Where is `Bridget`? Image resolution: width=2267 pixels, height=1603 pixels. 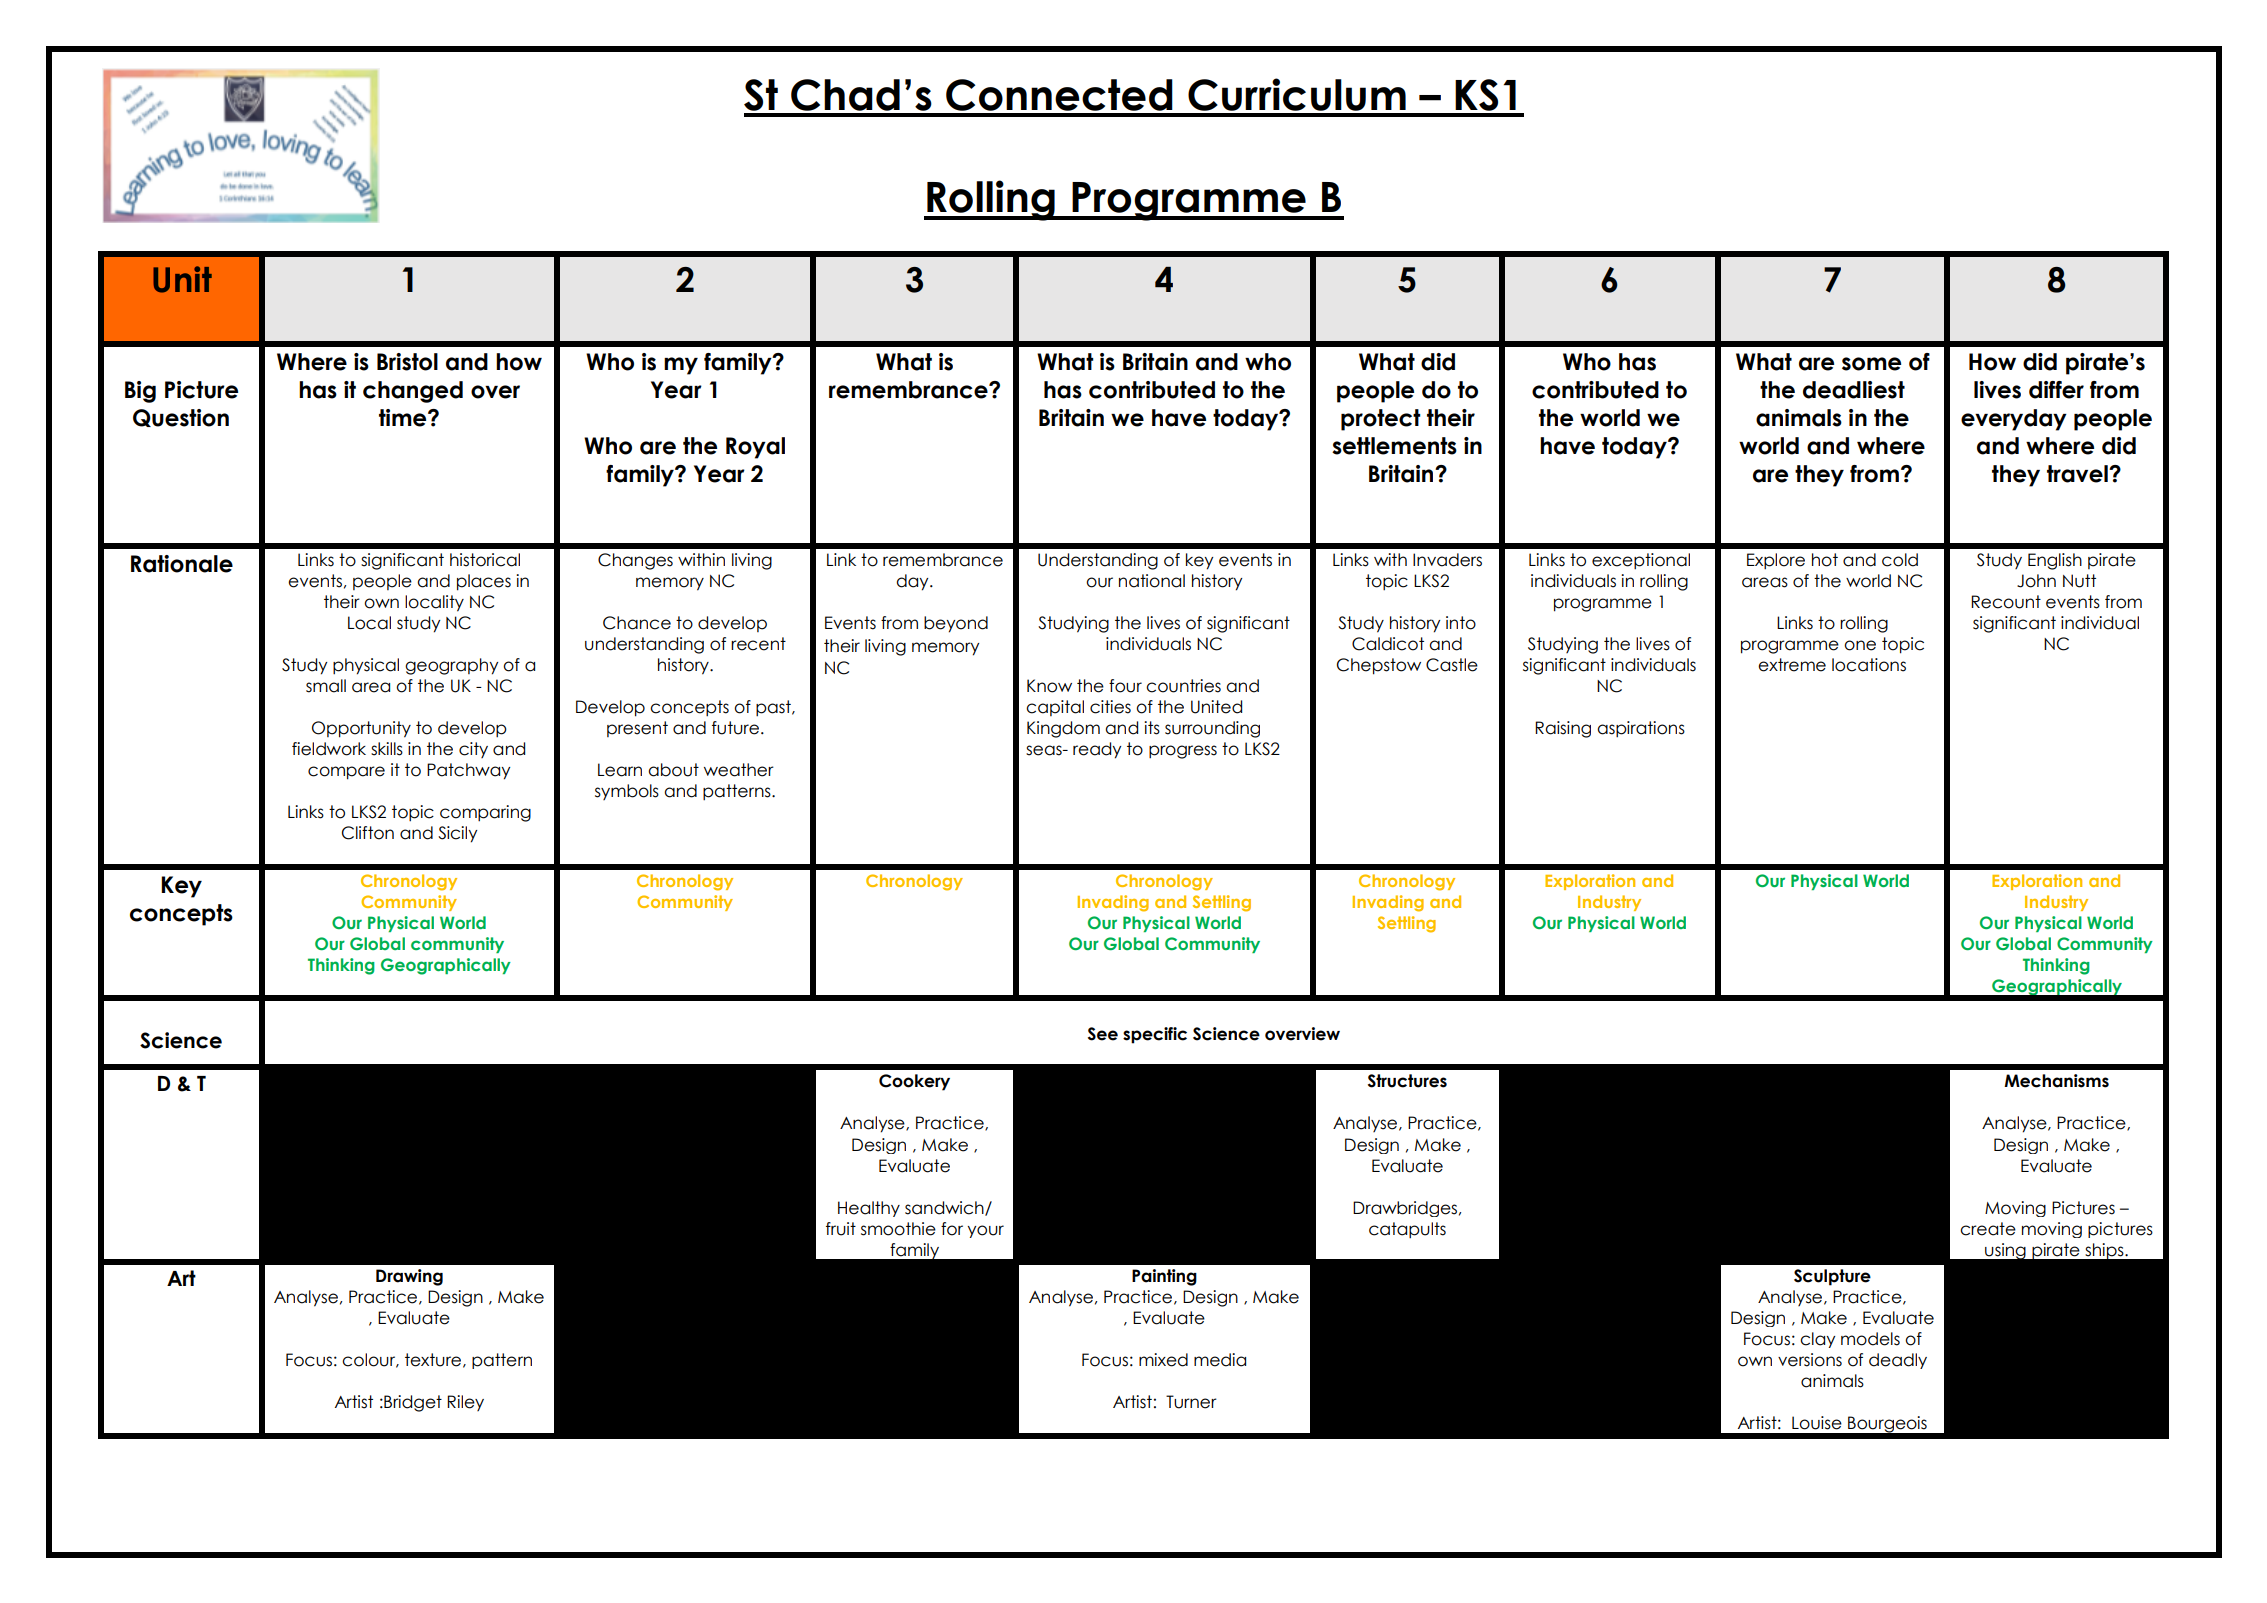
Bridget is located at coordinates (412, 1403).
